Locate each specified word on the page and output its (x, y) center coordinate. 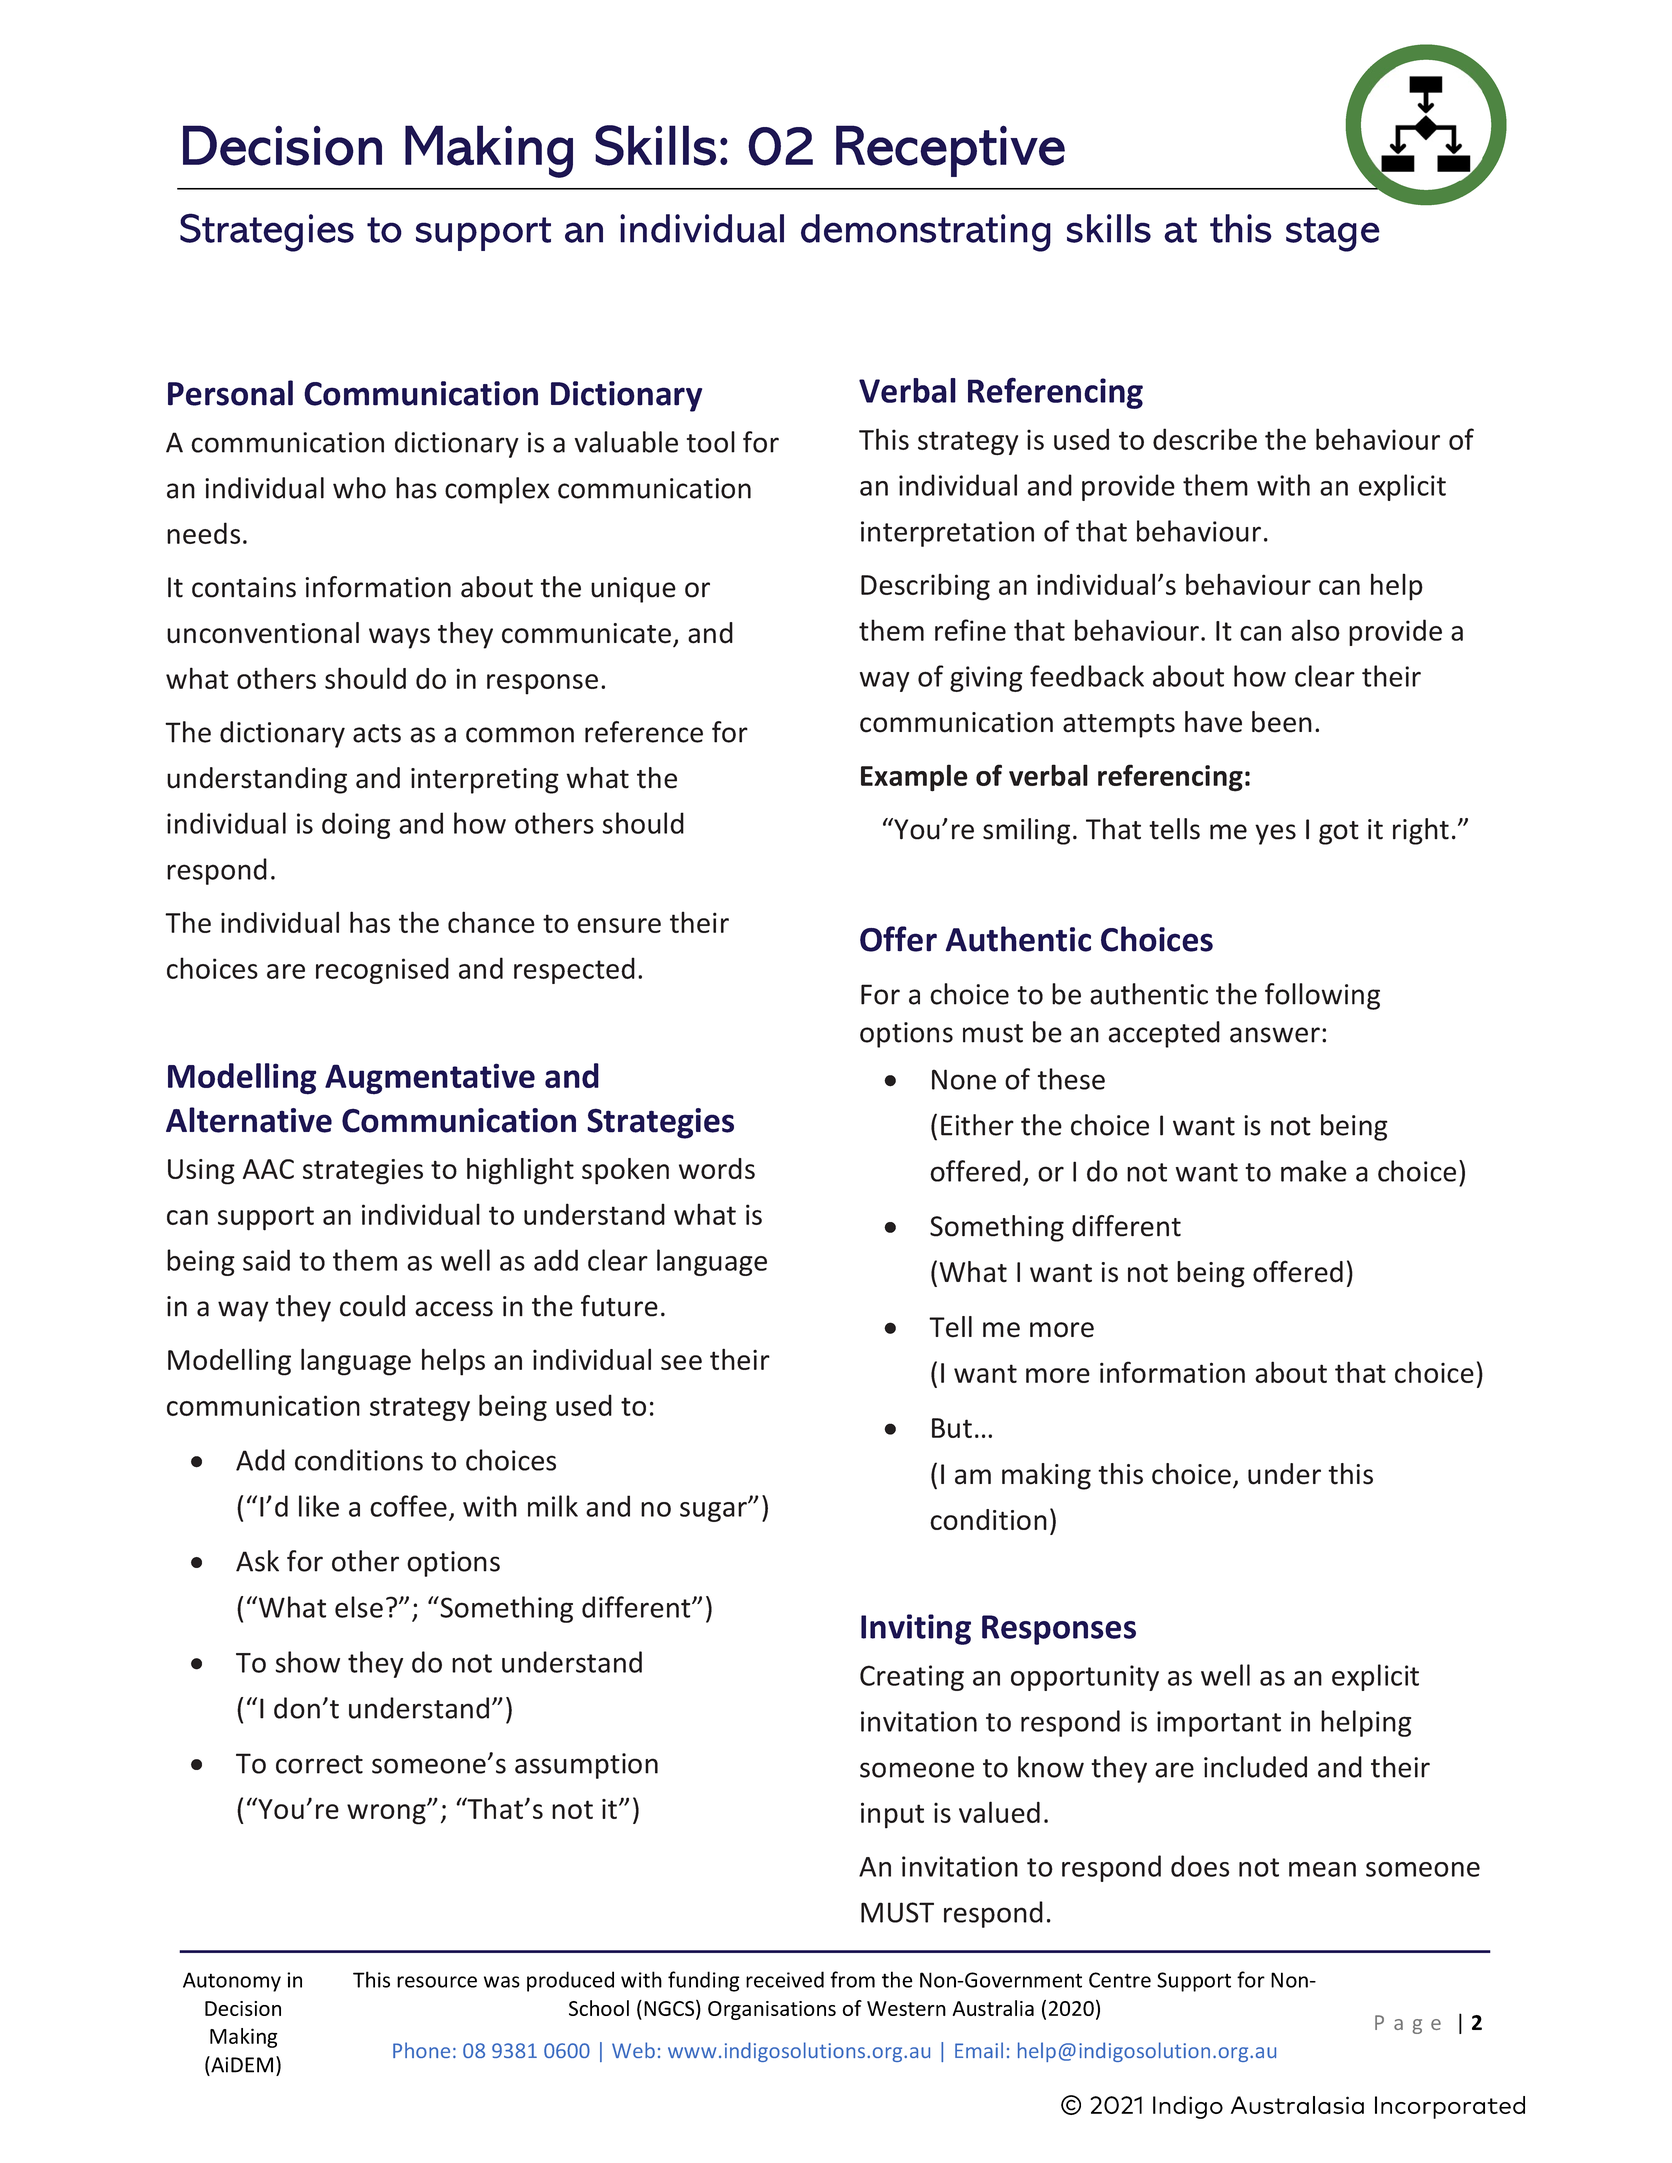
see (681, 1362)
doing (356, 825)
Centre (1120, 1980)
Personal (230, 393)
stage (1333, 234)
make (1314, 1171)
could (372, 1306)
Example (914, 778)
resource (437, 1982)
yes (1275, 834)
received (785, 1979)
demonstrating (926, 233)
